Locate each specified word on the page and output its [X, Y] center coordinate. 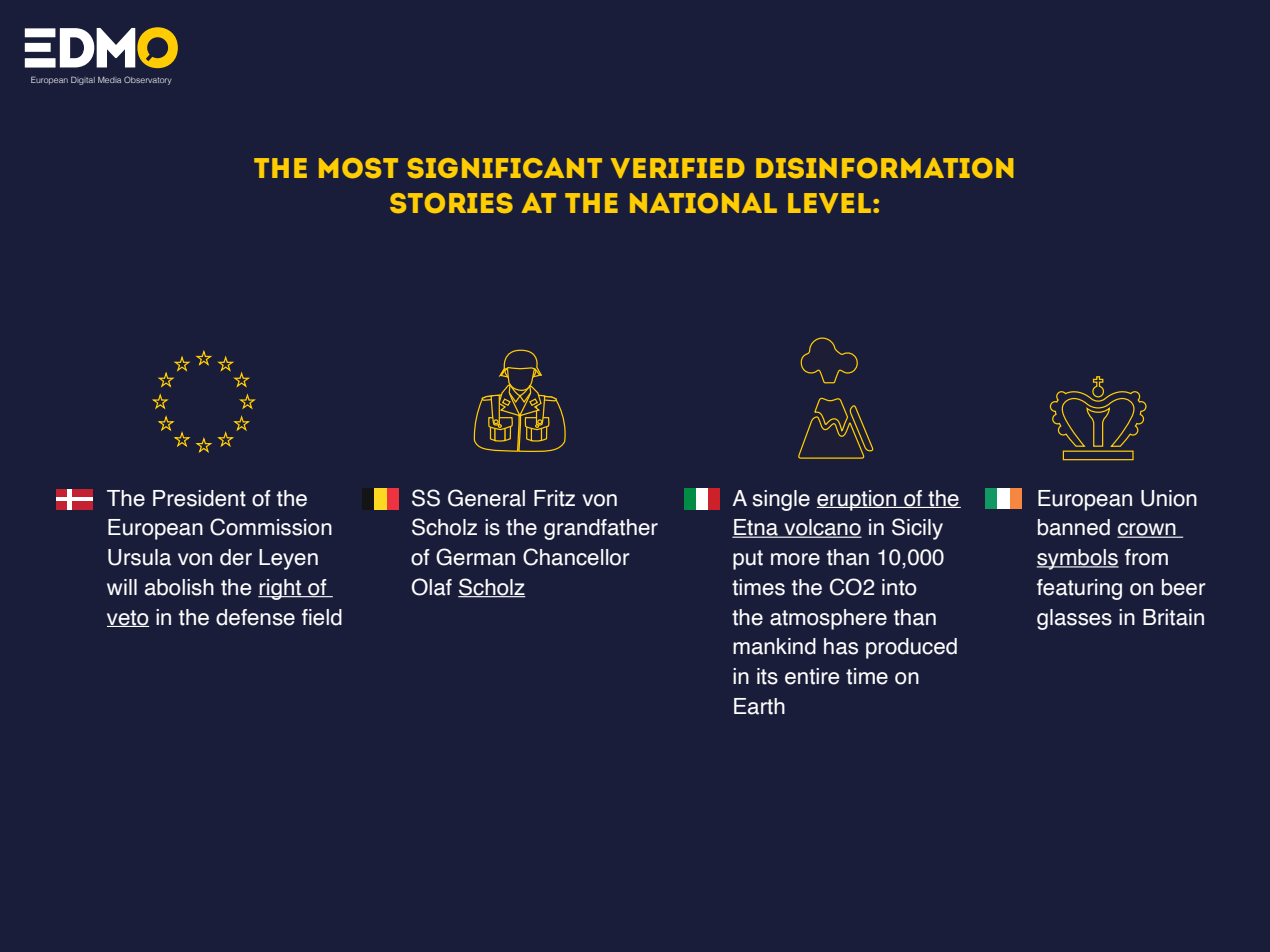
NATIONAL [703, 203]
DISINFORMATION [884, 168]
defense [255, 617]
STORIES [451, 203]
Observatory [148, 80]
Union [1169, 498]
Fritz [554, 498]
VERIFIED [678, 168]
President [199, 498]
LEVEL [831, 203]
